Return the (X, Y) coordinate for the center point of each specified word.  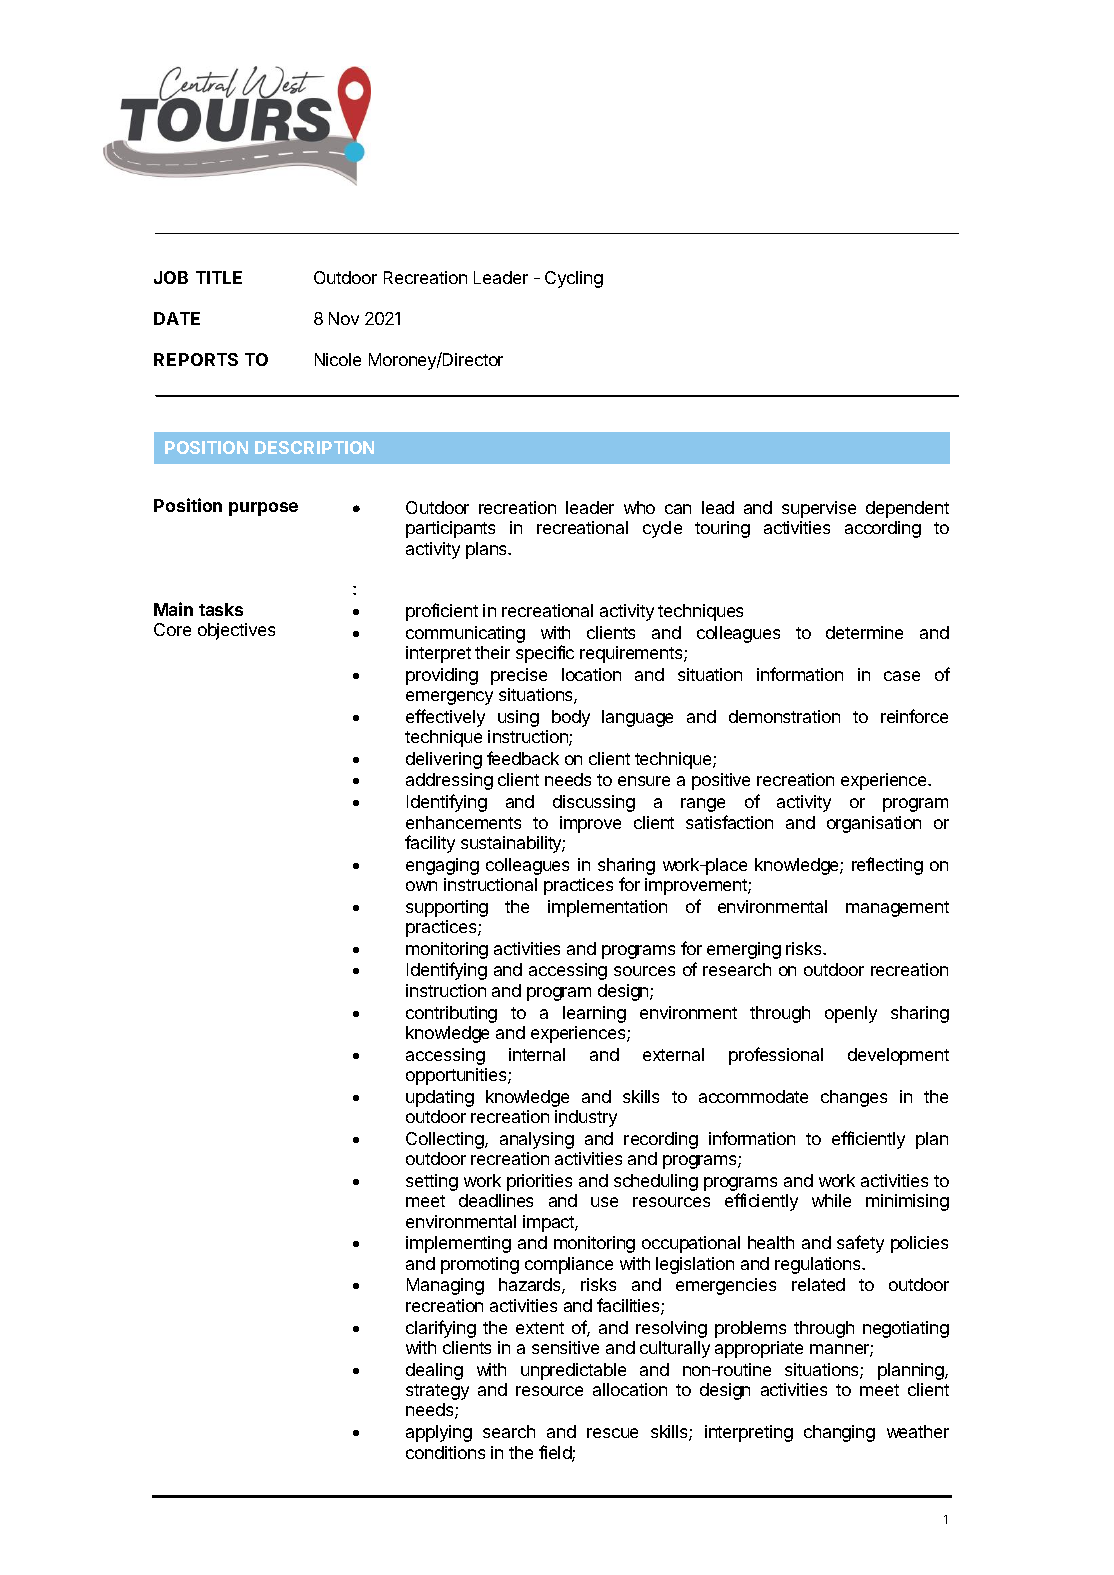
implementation (607, 908)
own (421, 886)
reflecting (887, 866)
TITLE (219, 277)
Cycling (574, 279)
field (556, 1453)
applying (439, 1433)
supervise (819, 509)
